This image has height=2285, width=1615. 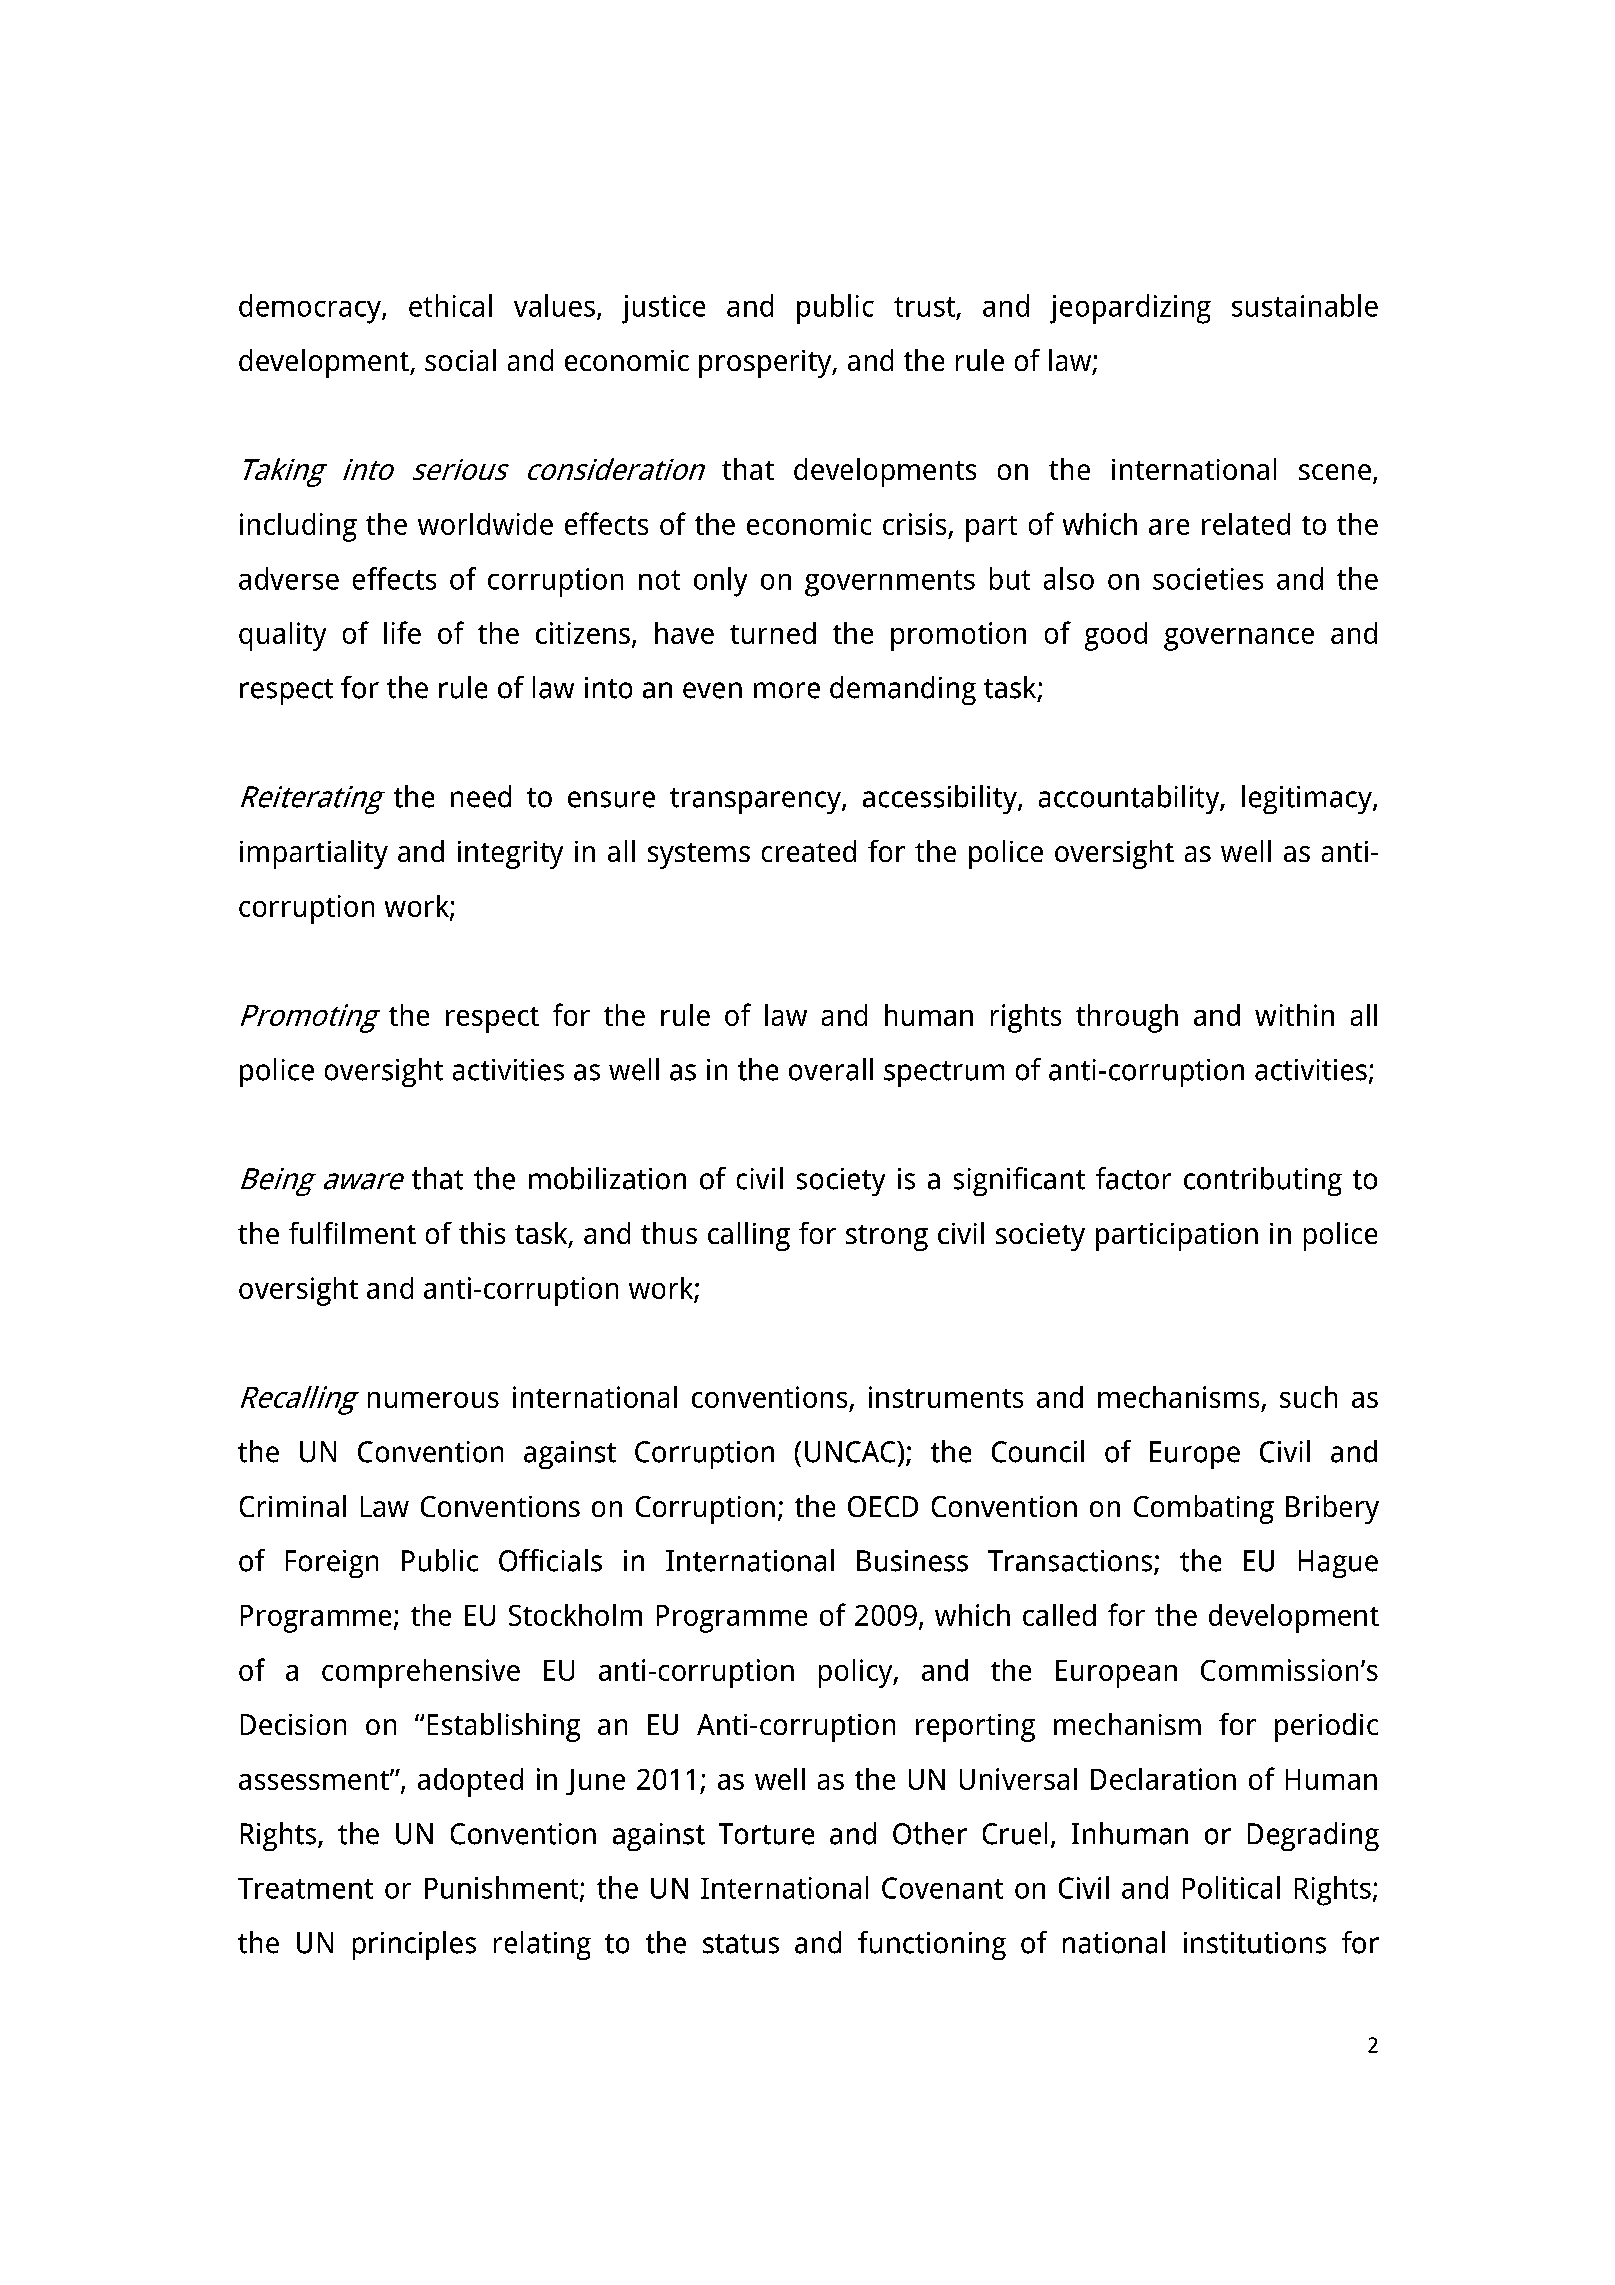 I want to click on trust, so click(x=924, y=307).
